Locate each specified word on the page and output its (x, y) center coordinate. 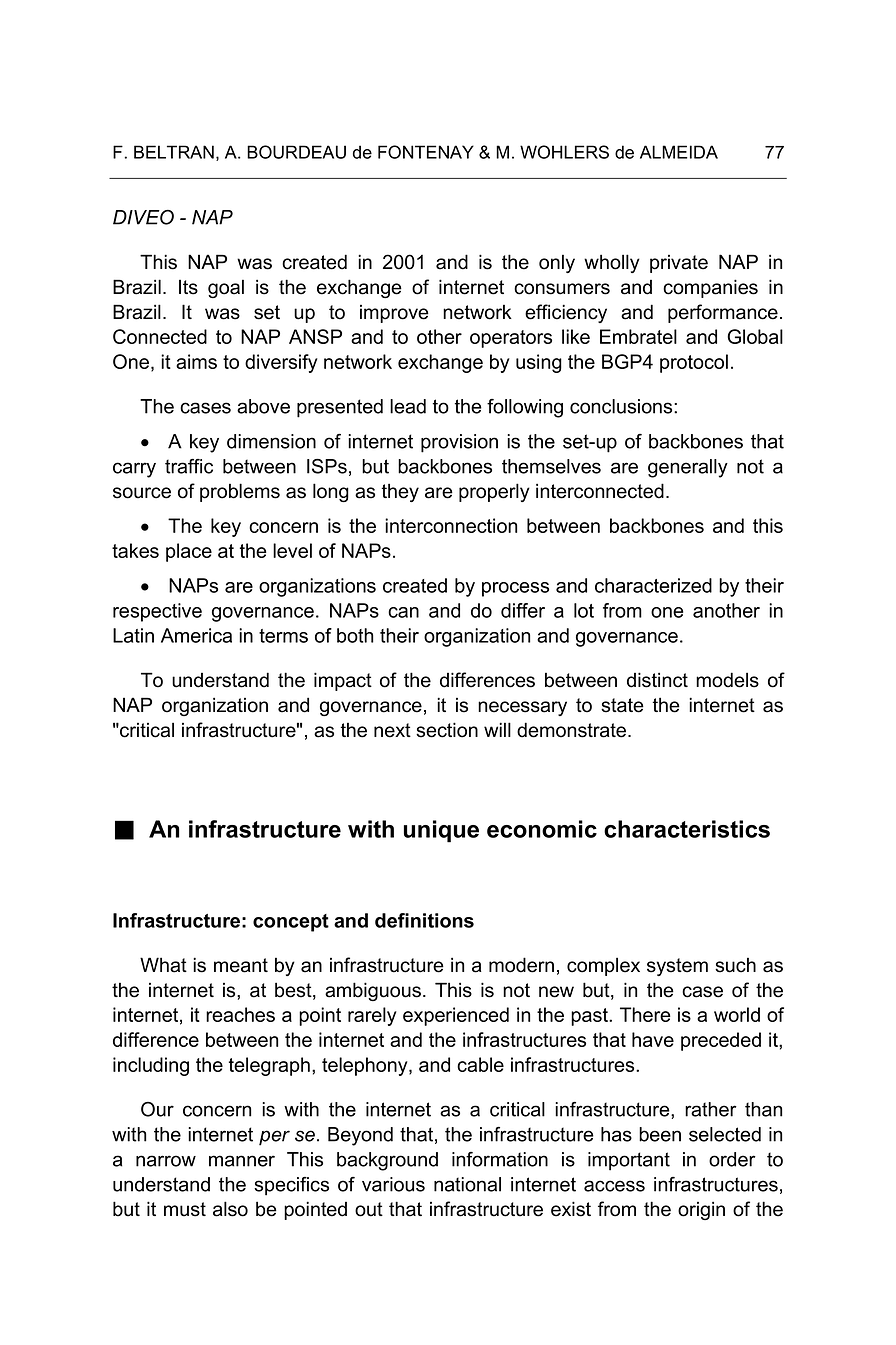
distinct (657, 680)
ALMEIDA (679, 152)
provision (459, 443)
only (557, 263)
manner (242, 1161)
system (677, 967)
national (467, 1184)
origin (701, 1210)
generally (688, 468)
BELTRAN (174, 152)
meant (241, 965)
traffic (189, 466)
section (447, 730)
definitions (424, 920)
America (196, 635)
